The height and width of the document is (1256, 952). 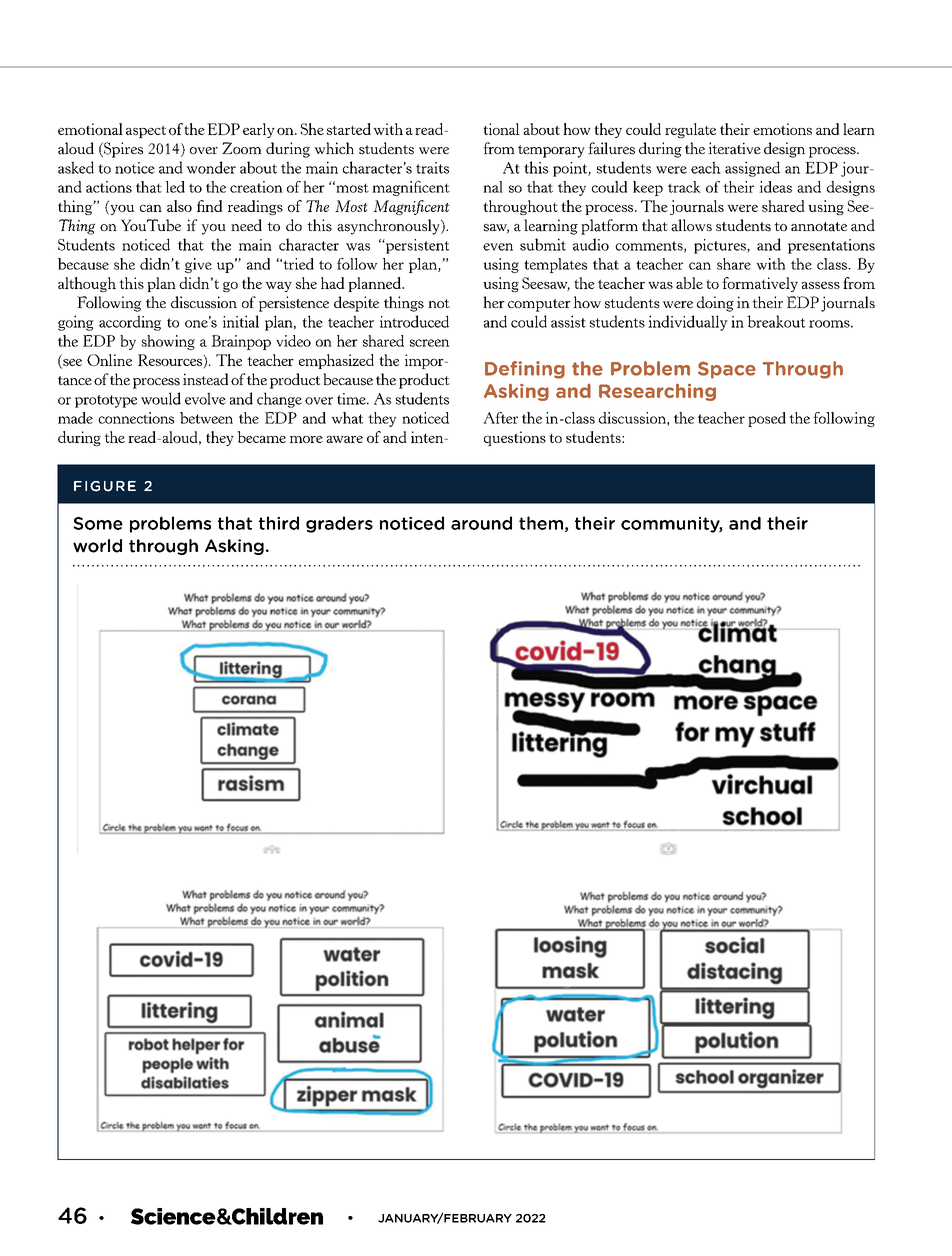 What do you see at coordinates (715, 304) in the document?
I see `doing` at bounding box center [715, 304].
